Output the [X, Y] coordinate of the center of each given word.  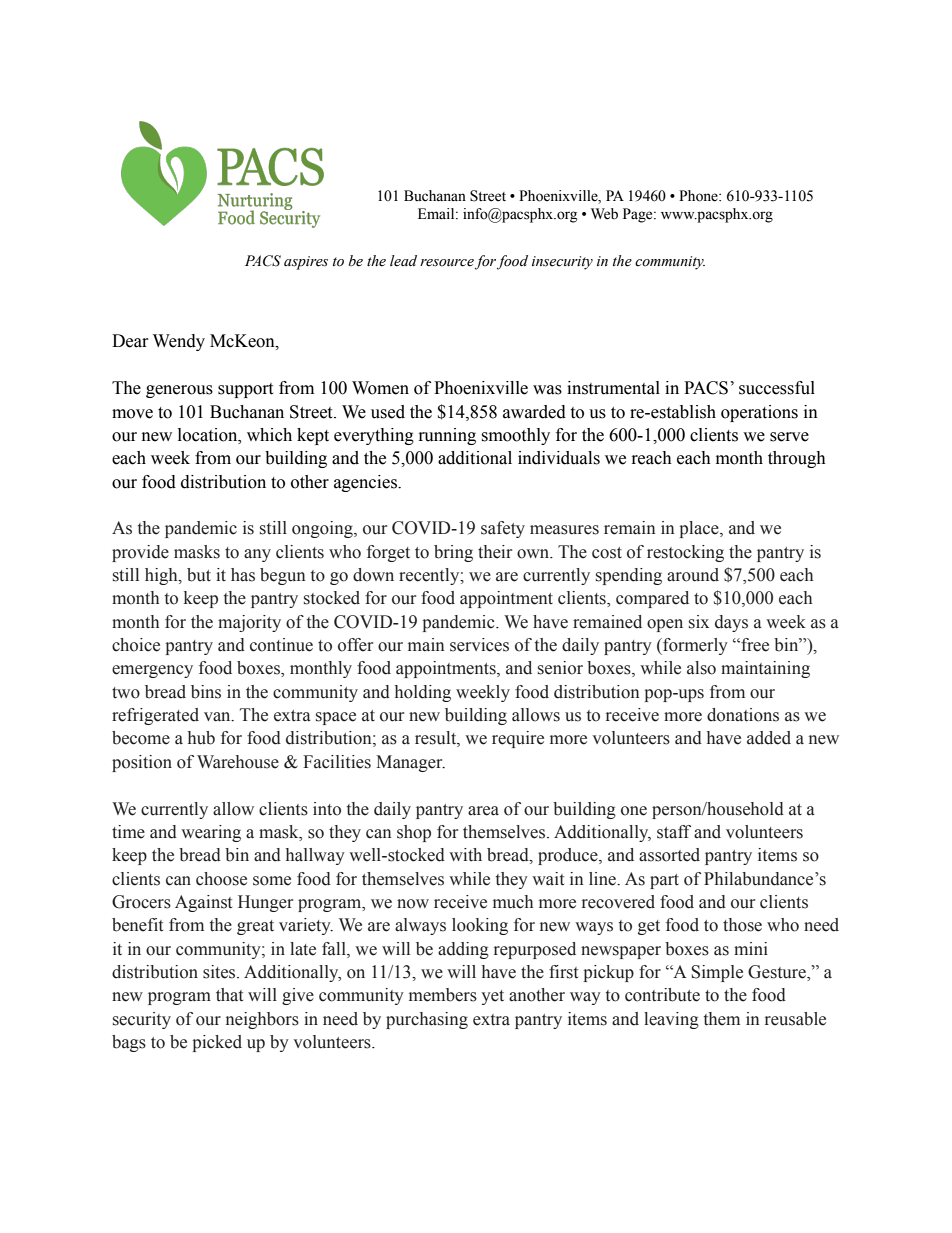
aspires [306, 263]
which [269, 435]
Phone [699, 196]
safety [503, 529]
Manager [410, 763]
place [700, 529]
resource [447, 263]
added [769, 738]
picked [217, 1043]
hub [201, 738]
